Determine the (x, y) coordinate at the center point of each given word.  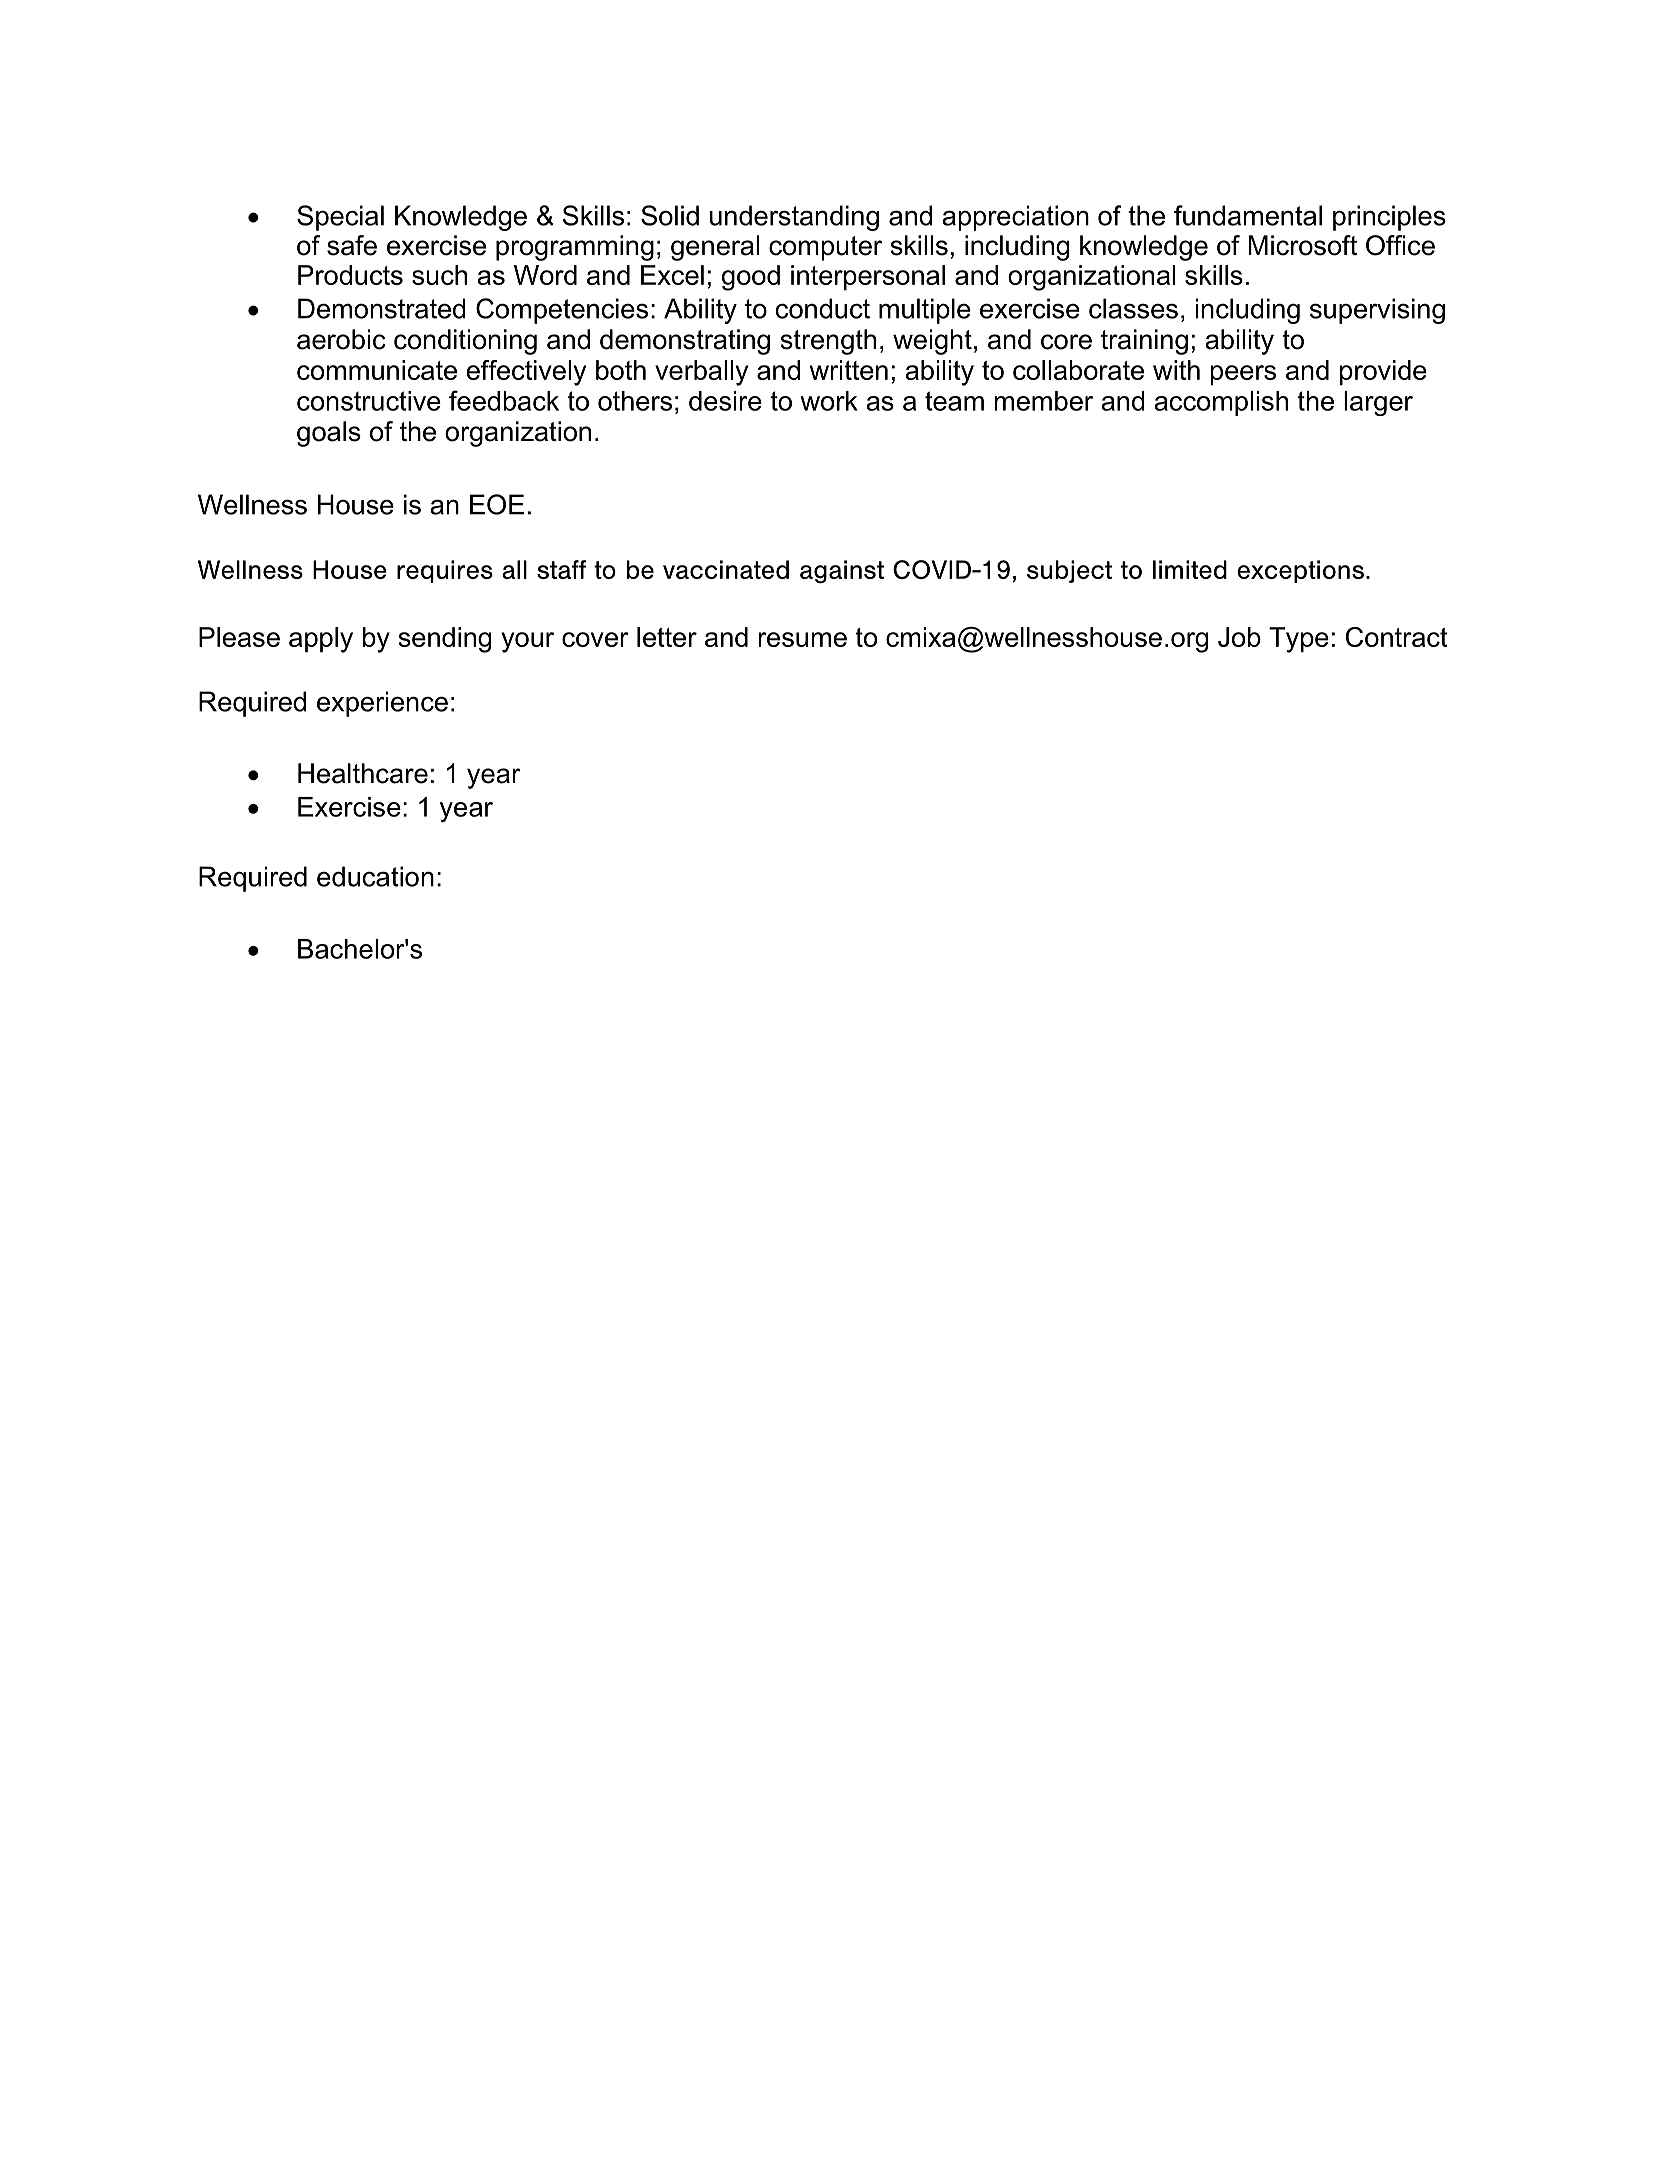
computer (825, 248)
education (375, 876)
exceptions (1300, 571)
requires (445, 571)
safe (352, 245)
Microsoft (1302, 245)
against (842, 572)
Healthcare (363, 773)
